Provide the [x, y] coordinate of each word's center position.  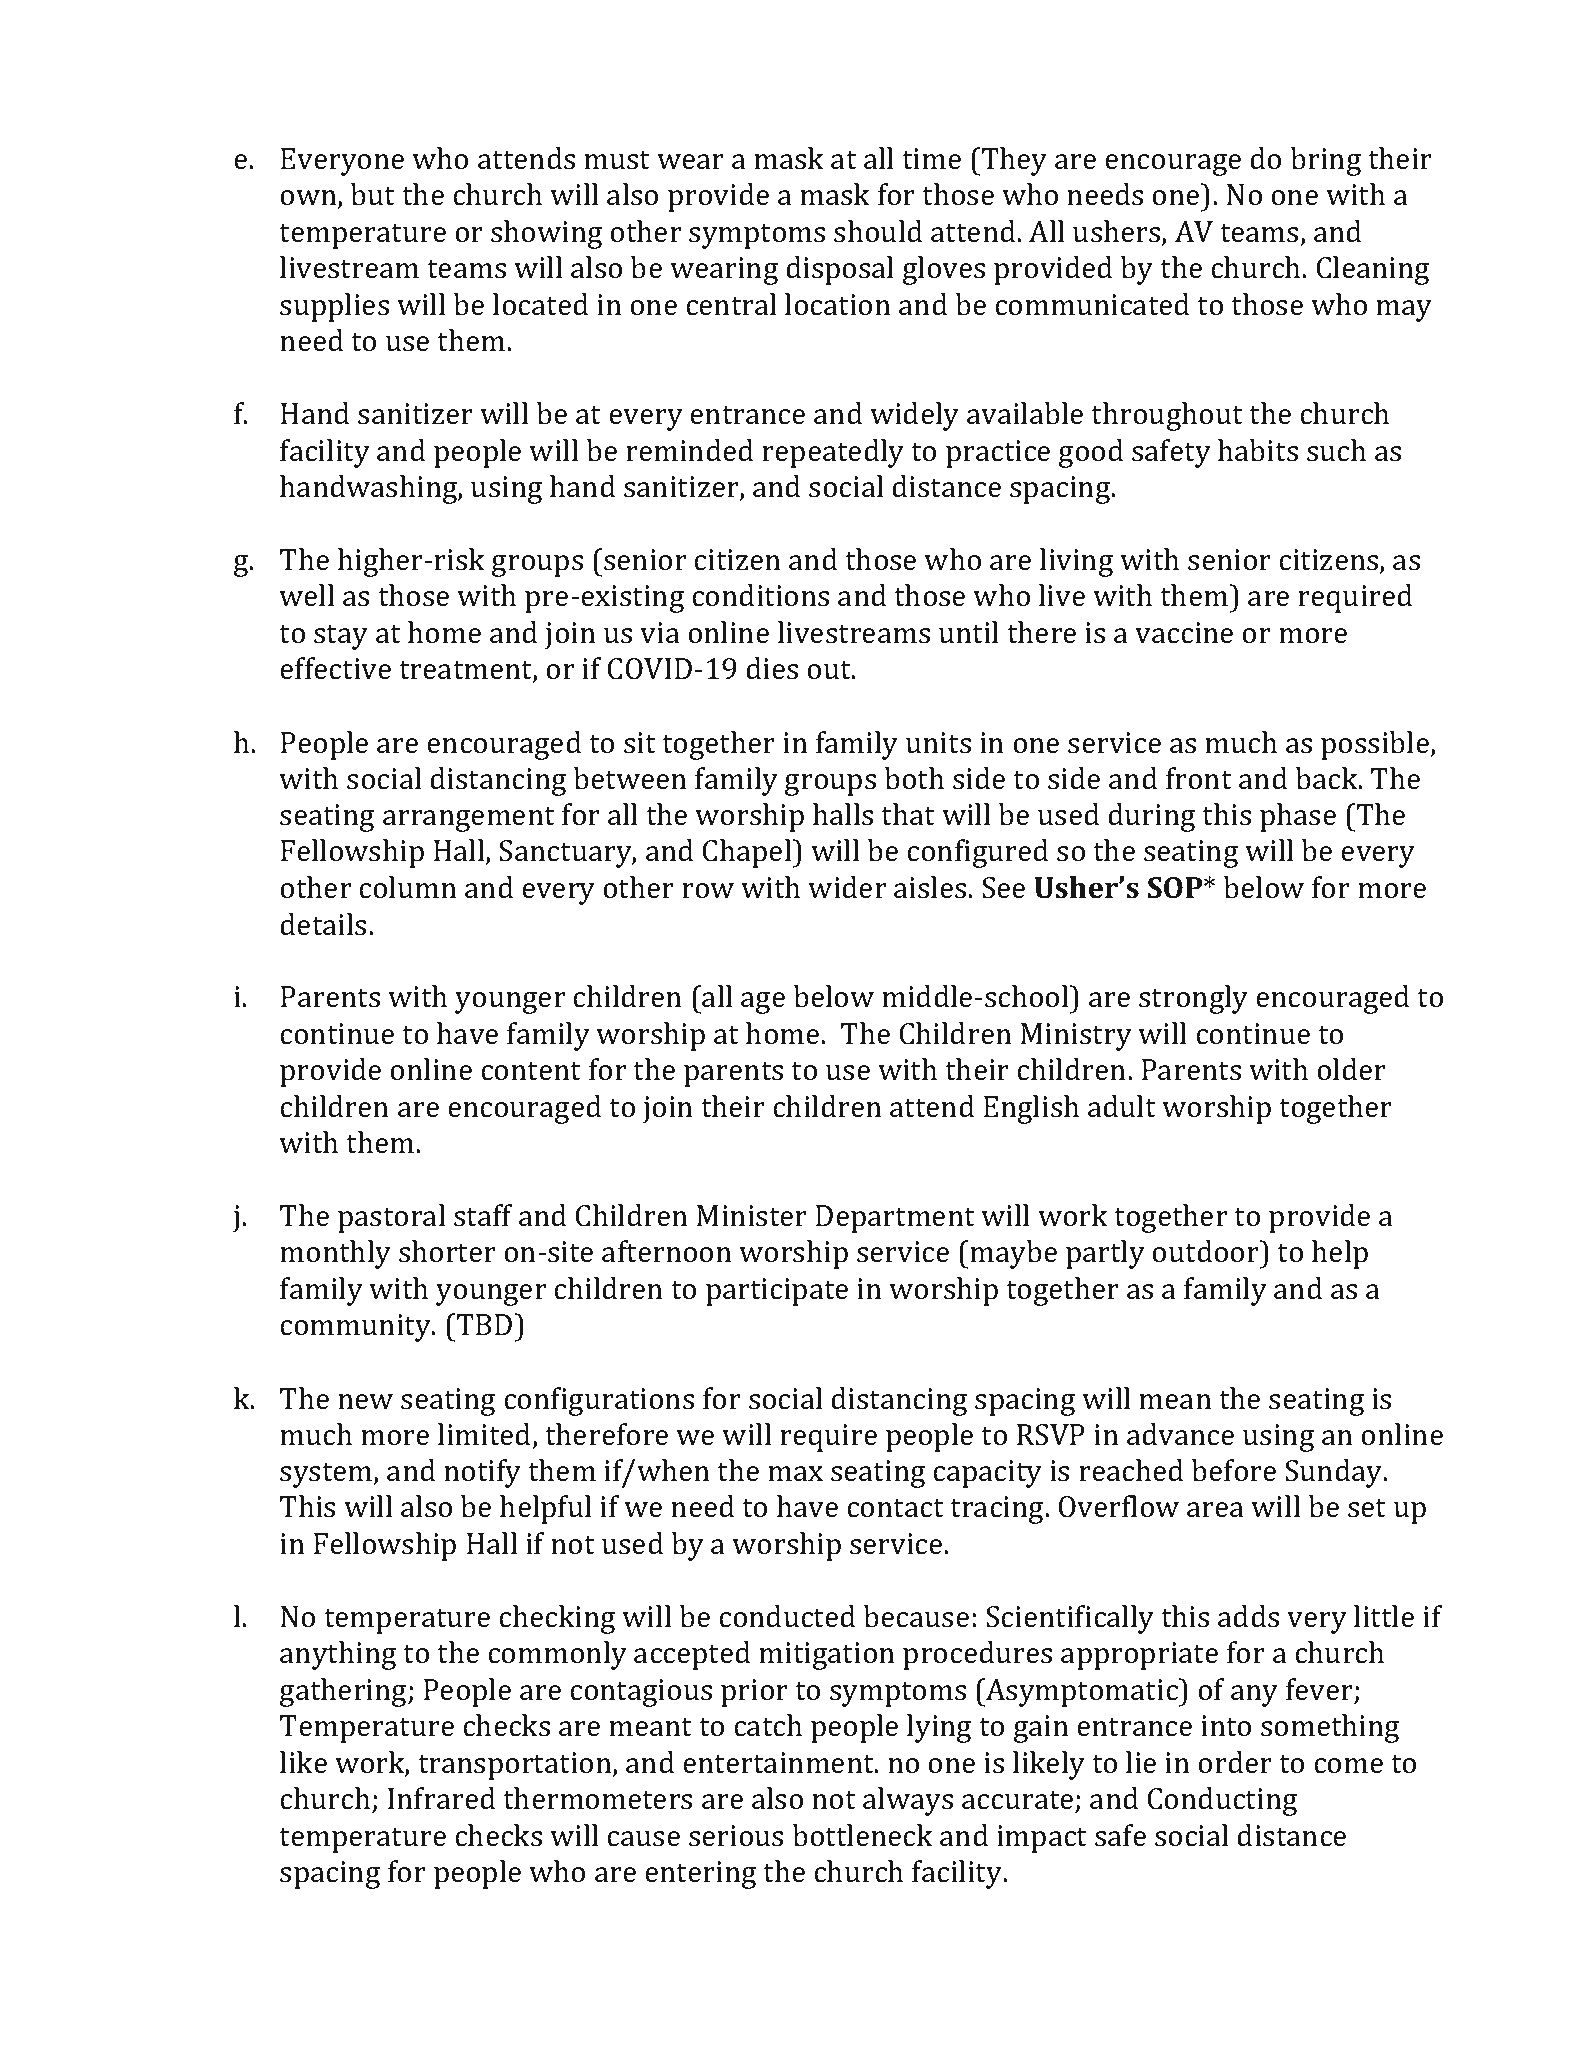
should [878, 231]
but [373, 194]
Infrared [441, 1798]
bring [1326, 161]
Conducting [1222, 1801]
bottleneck [863, 1835]
